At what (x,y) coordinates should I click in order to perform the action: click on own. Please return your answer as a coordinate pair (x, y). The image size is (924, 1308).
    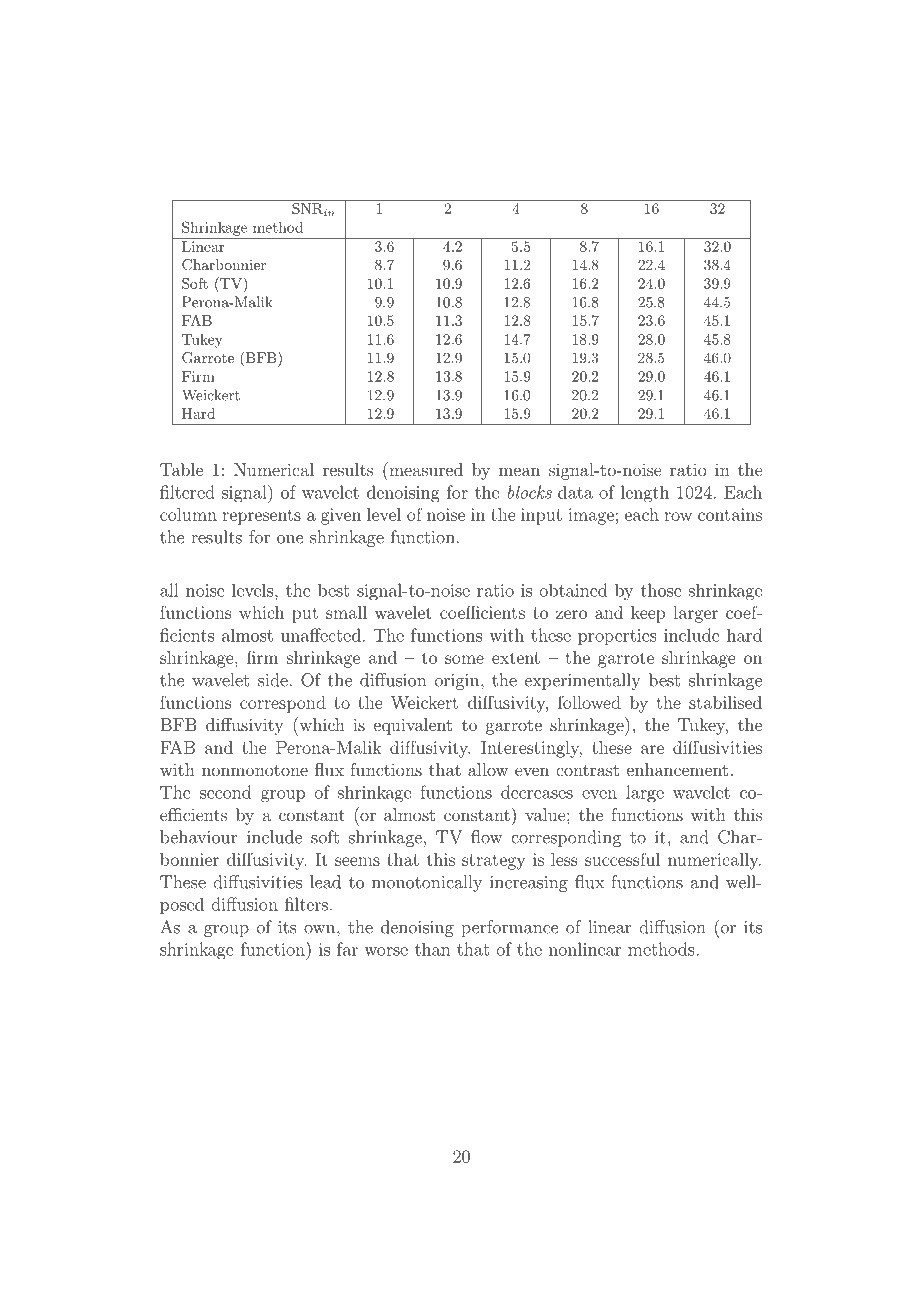
    Looking at the image, I should click on (321, 929).
